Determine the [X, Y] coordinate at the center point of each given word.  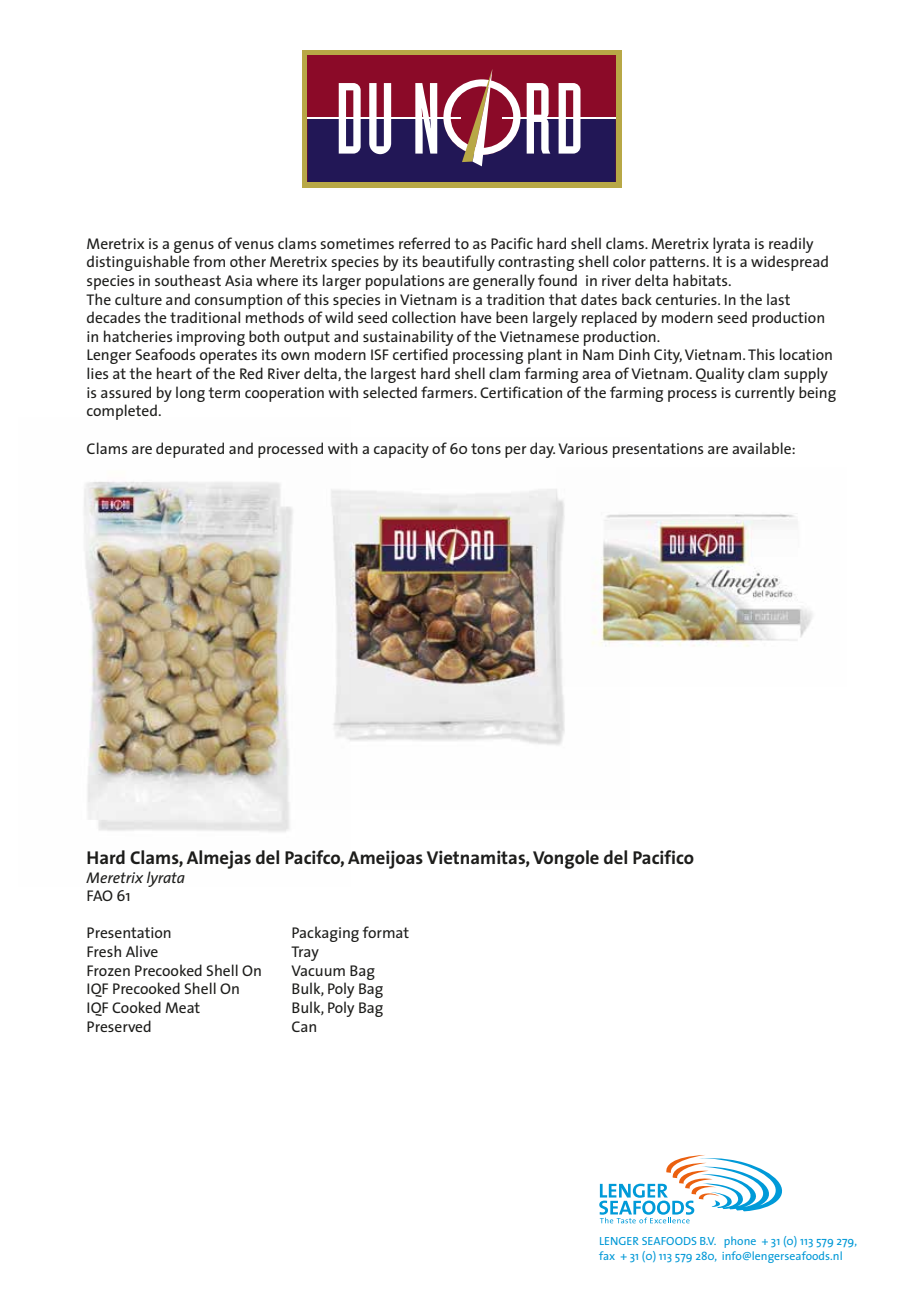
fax [607, 1255]
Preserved [119, 1026]
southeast [188, 280]
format [385, 932]
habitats [701, 280]
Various [583, 448]
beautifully [459, 263]
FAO [100, 895]
